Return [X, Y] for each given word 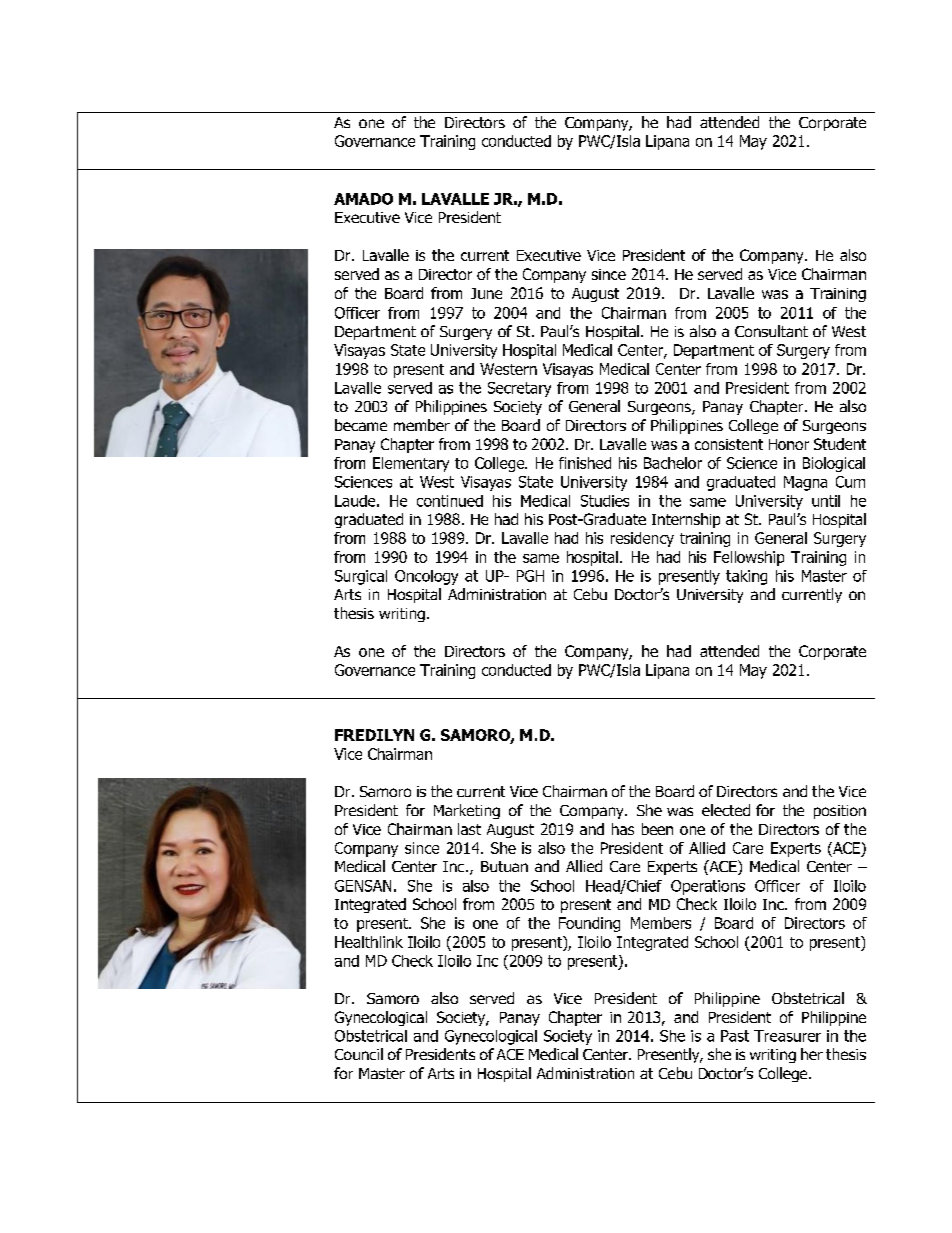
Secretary [519, 389]
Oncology [426, 577]
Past [735, 1036]
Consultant [771, 331]
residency [642, 539]
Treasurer [787, 1036]
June [486, 293]
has [623, 829]
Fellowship [749, 558]
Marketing [467, 811]
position [840, 812]
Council [359, 1054]
